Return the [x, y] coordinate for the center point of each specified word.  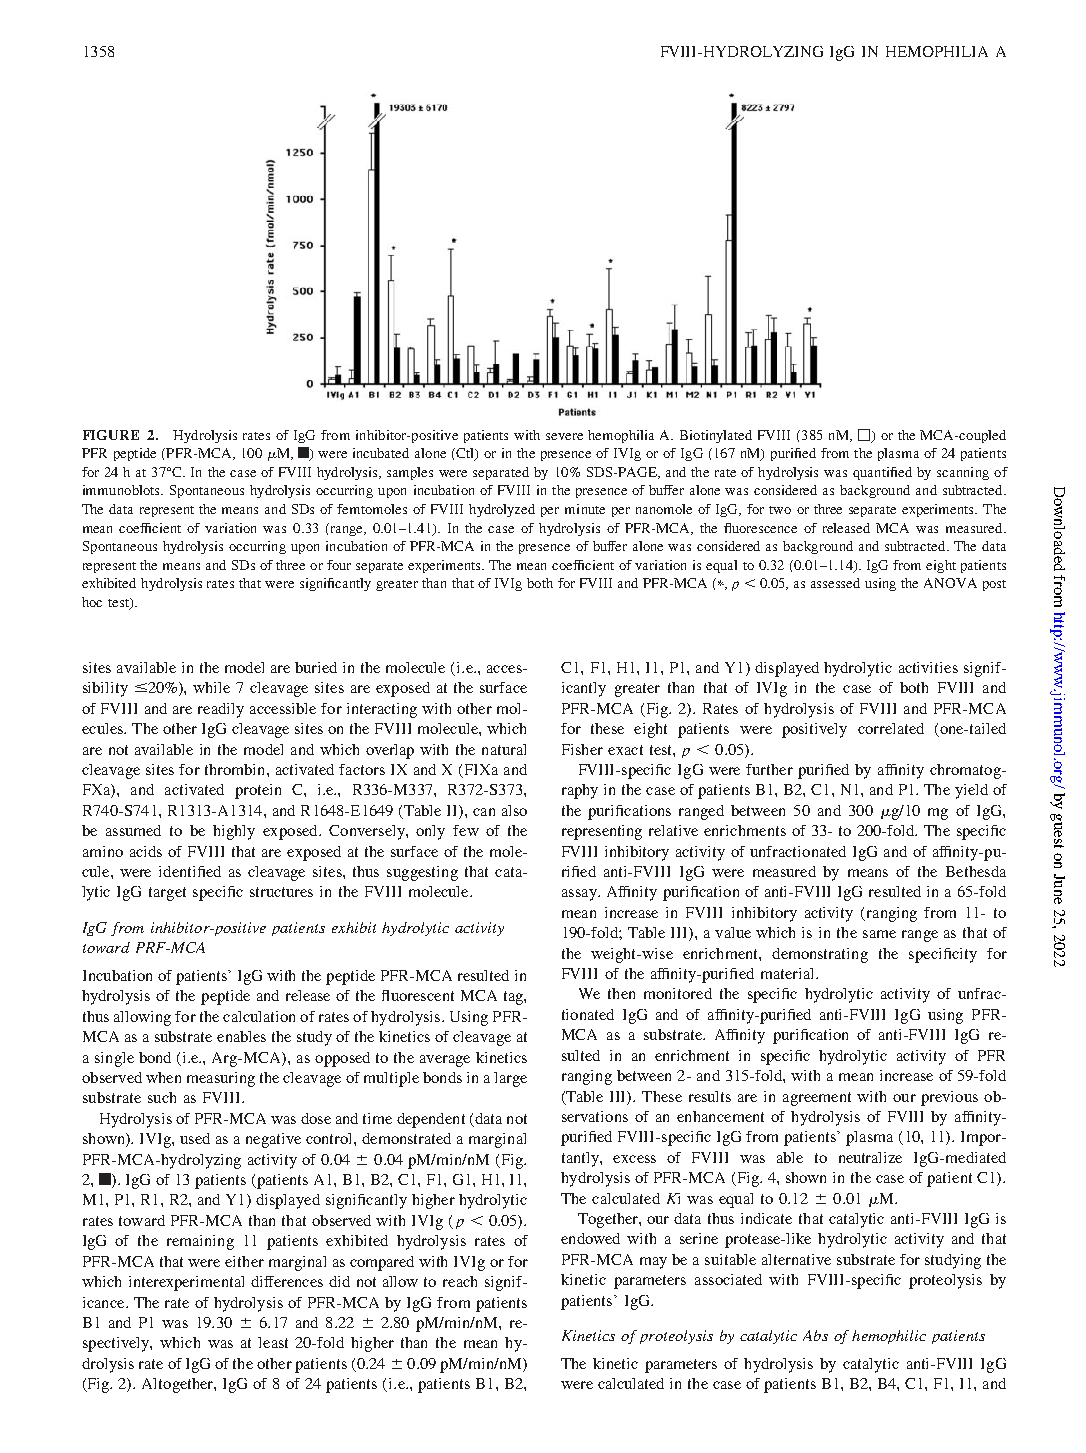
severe [564, 436]
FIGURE [111, 435]
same [879, 934]
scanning [963, 473]
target [167, 894]
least [273, 1342]
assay [580, 895]
